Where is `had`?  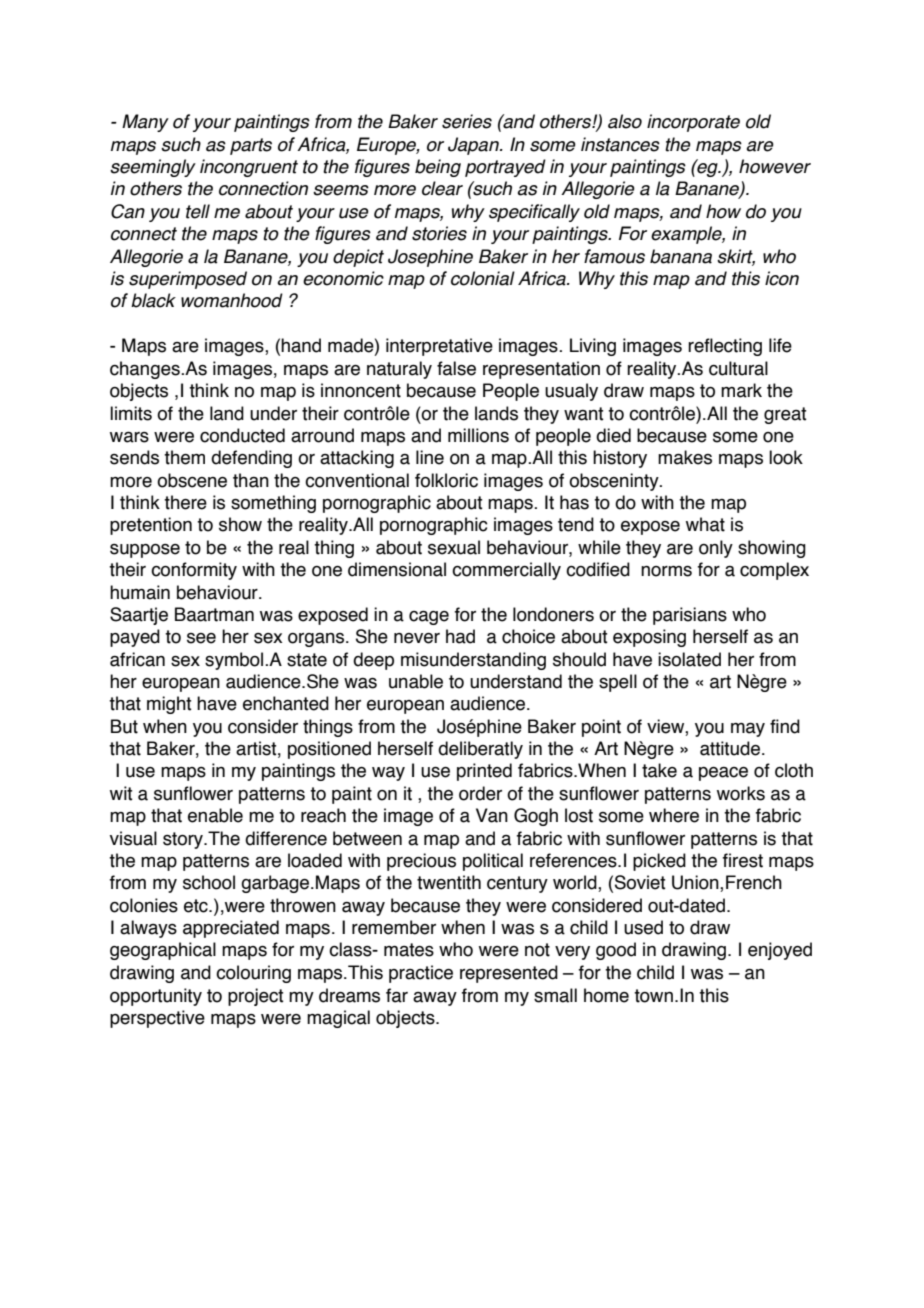 had is located at coordinates (460, 636).
